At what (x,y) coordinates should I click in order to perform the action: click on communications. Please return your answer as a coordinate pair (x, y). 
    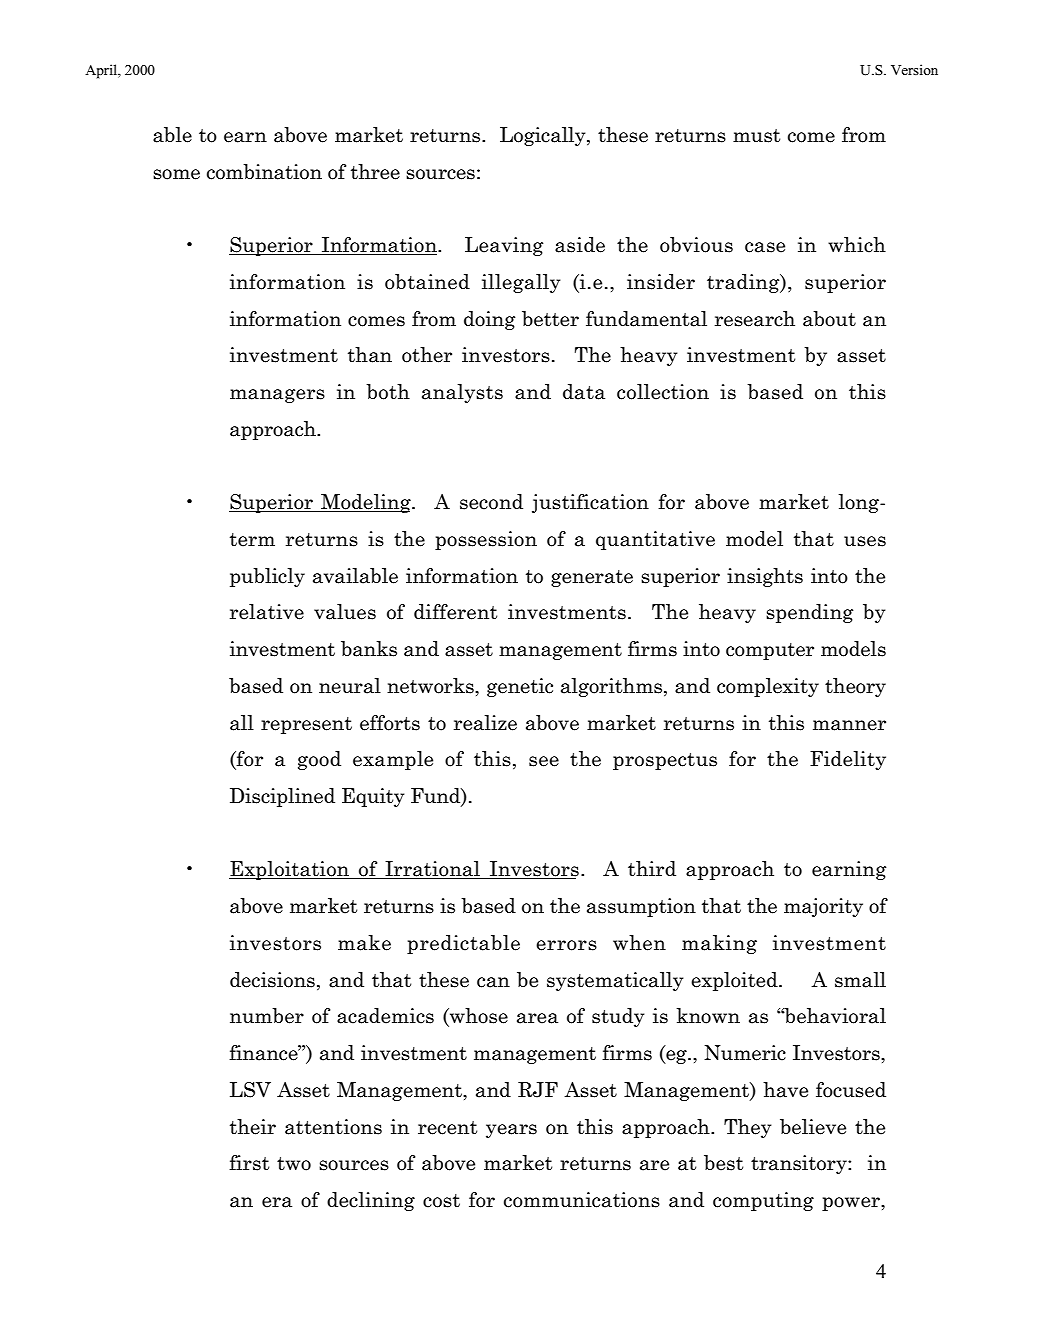
    Looking at the image, I should click on (582, 1200).
